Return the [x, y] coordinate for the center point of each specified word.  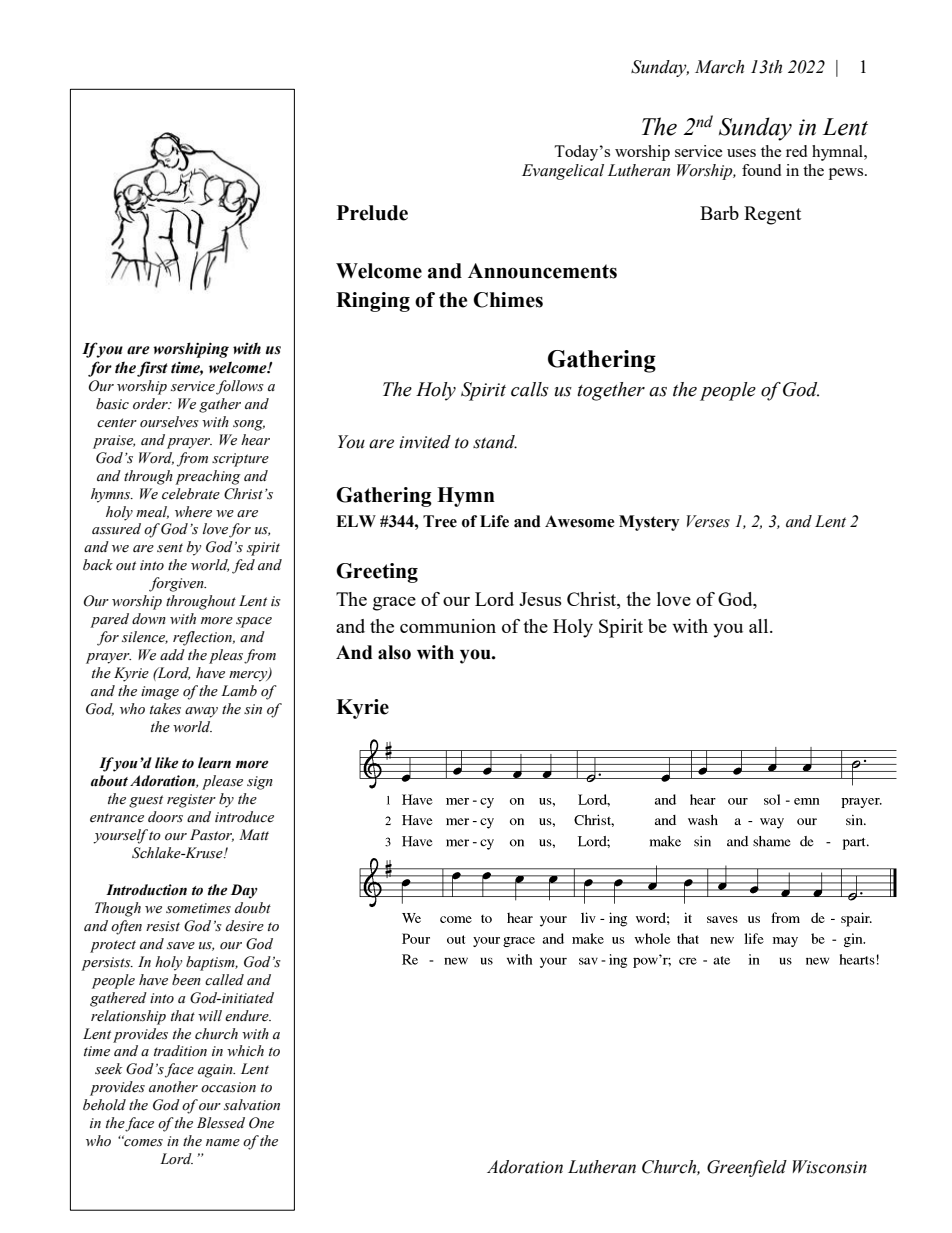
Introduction [146, 890]
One [261, 1123]
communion [448, 626]
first [152, 369]
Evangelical [563, 172]
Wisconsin [830, 1167]
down [149, 619]
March [719, 67]
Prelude [372, 213]
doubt [253, 908]
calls [530, 389]
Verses [708, 521]
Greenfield [747, 1168]
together [611, 391]
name [223, 1143]
